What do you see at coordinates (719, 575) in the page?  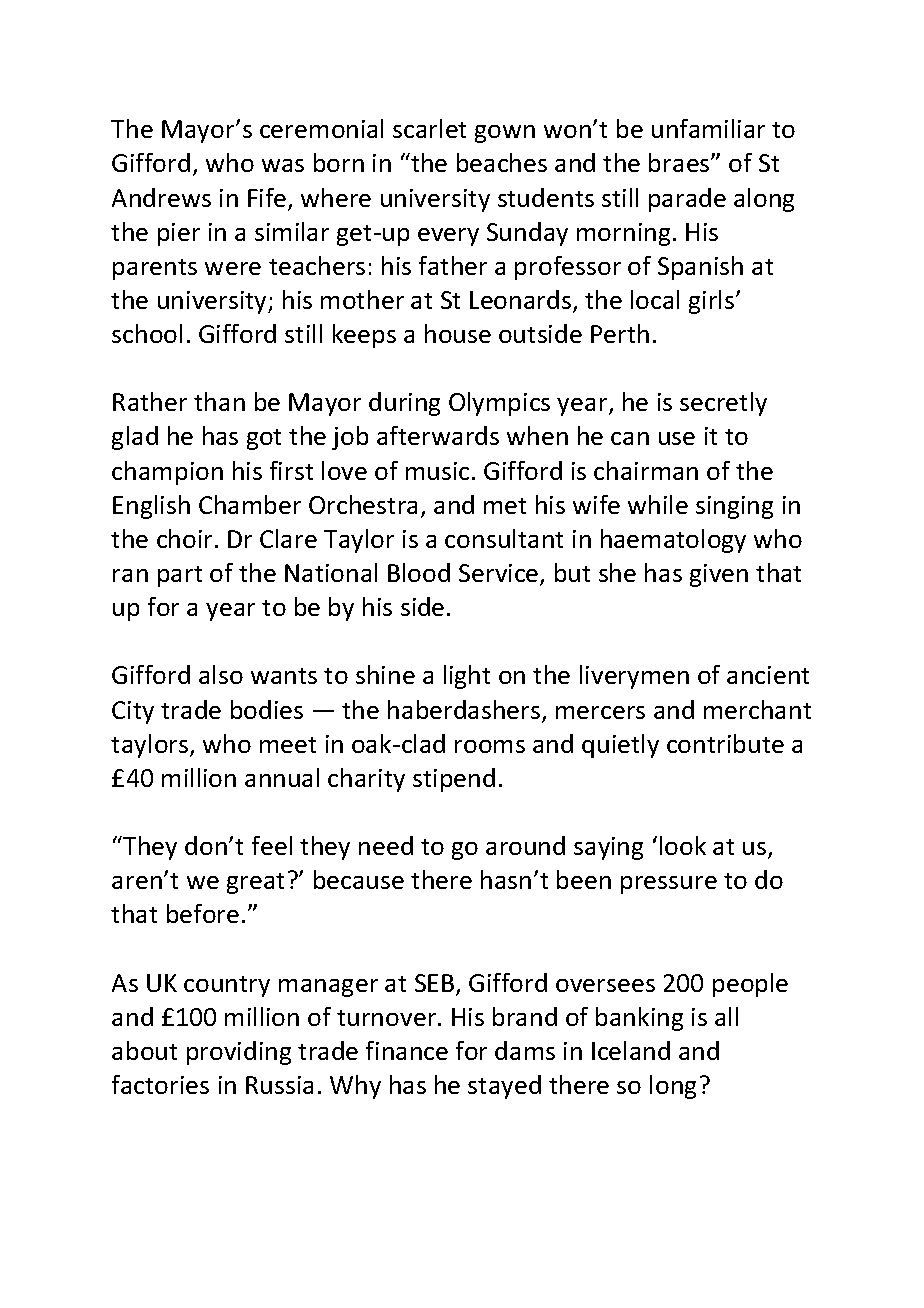 I see `given` at bounding box center [719, 575].
